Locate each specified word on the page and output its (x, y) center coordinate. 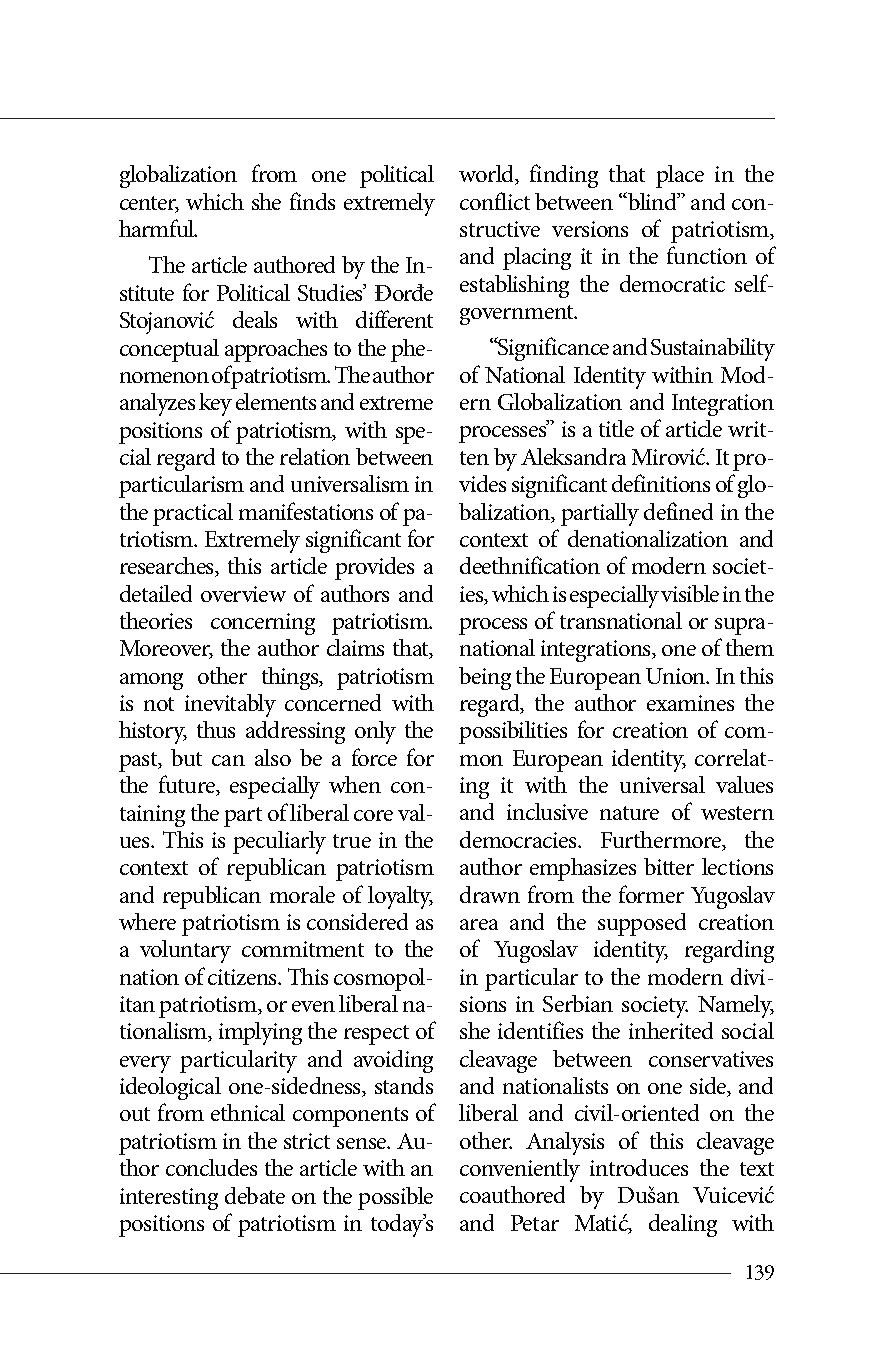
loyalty (400, 897)
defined (678, 511)
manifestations (306, 511)
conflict (495, 201)
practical (193, 514)
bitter (669, 866)
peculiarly (279, 842)
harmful (158, 228)
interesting (169, 1199)
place (680, 176)
